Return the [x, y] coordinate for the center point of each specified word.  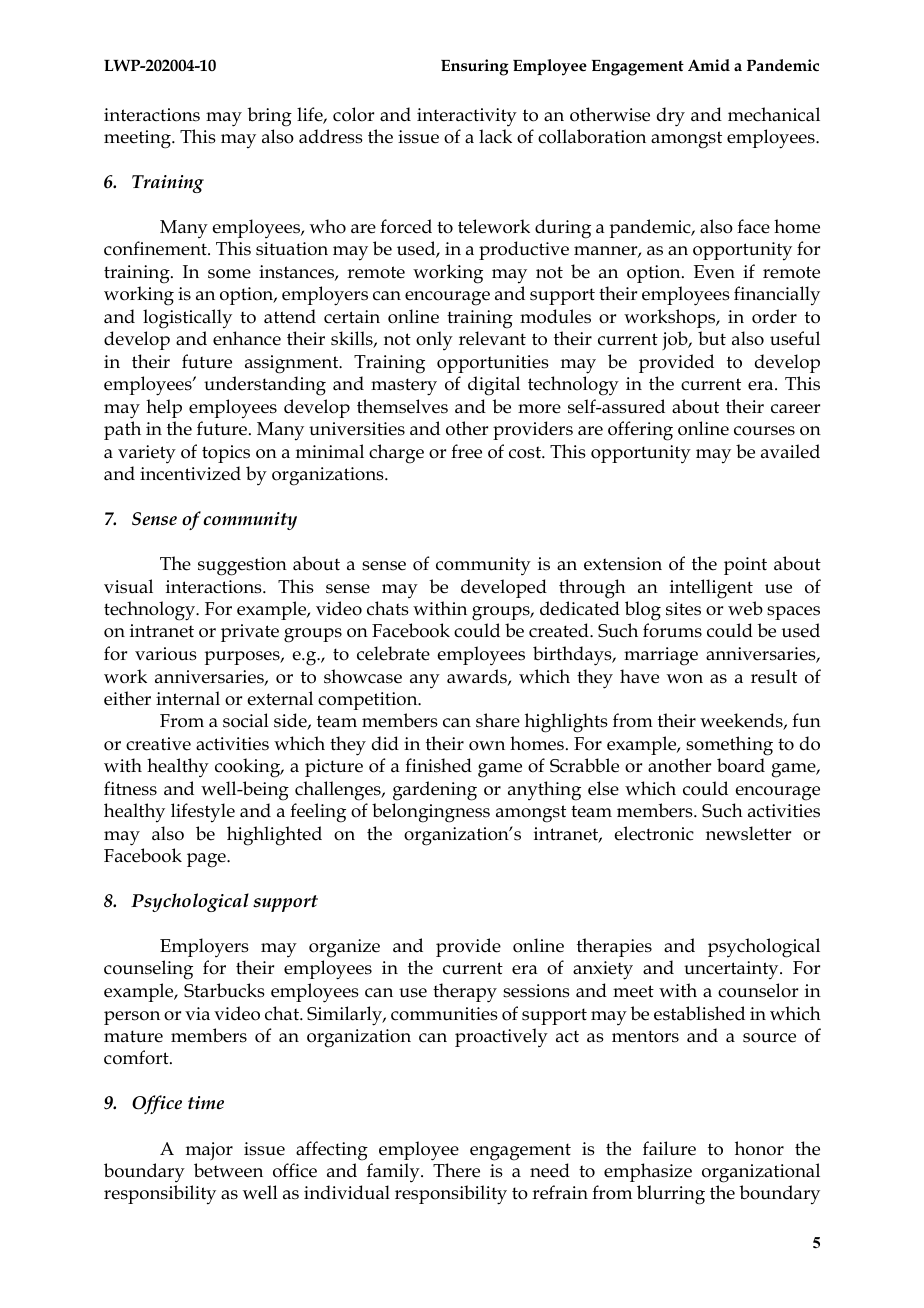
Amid [709, 65]
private [250, 633]
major [209, 1151]
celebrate [393, 653]
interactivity [467, 117]
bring [269, 117]
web [745, 608]
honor [759, 1148]
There [456, 1170]
